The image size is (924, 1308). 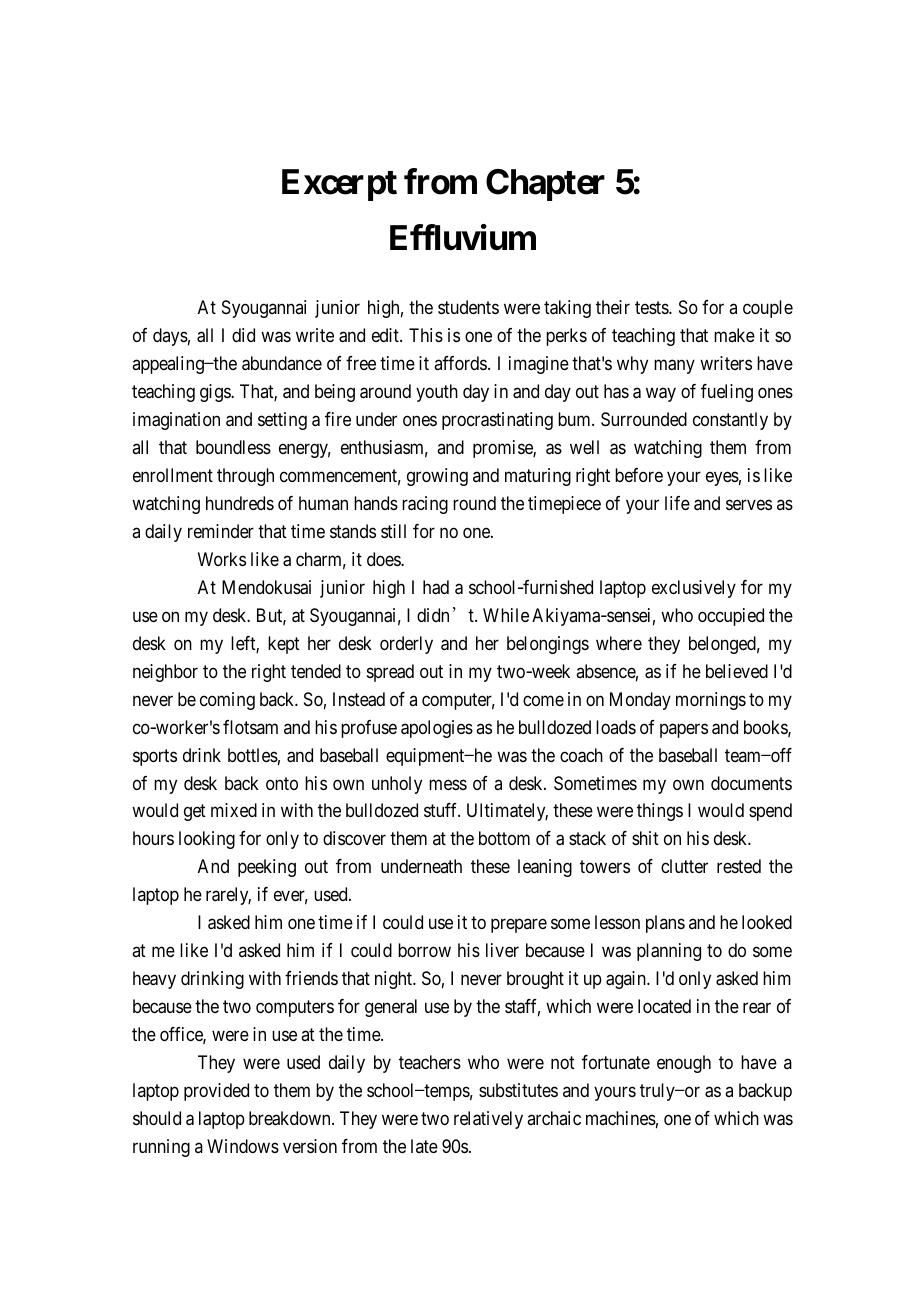 I want to click on life, so click(x=677, y=503).
